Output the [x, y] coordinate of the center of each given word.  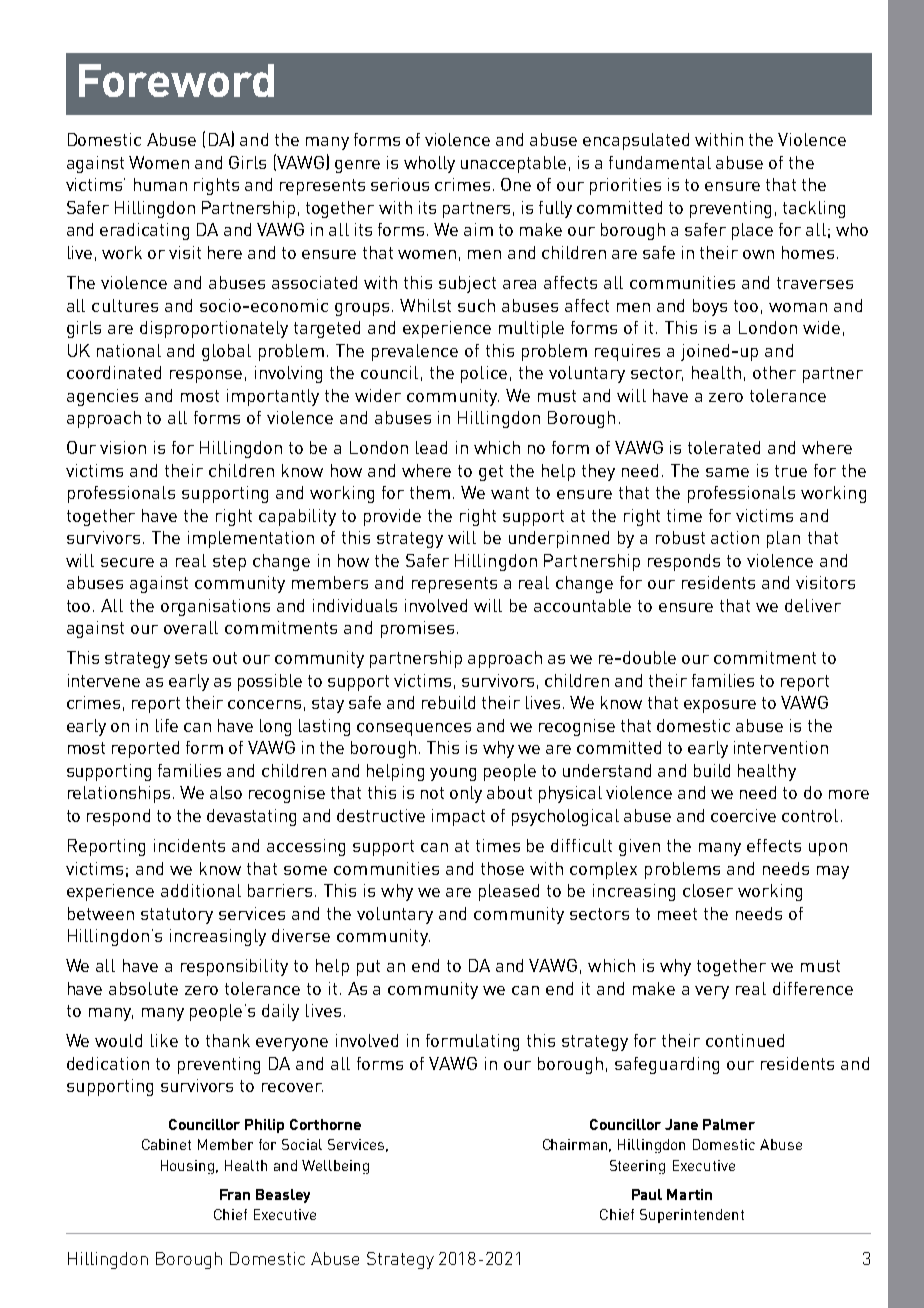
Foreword [176, 80]
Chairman [577, 1145]
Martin [689, 1194]
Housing [189, 1167]
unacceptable [513, 164]
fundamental [660, 162]
